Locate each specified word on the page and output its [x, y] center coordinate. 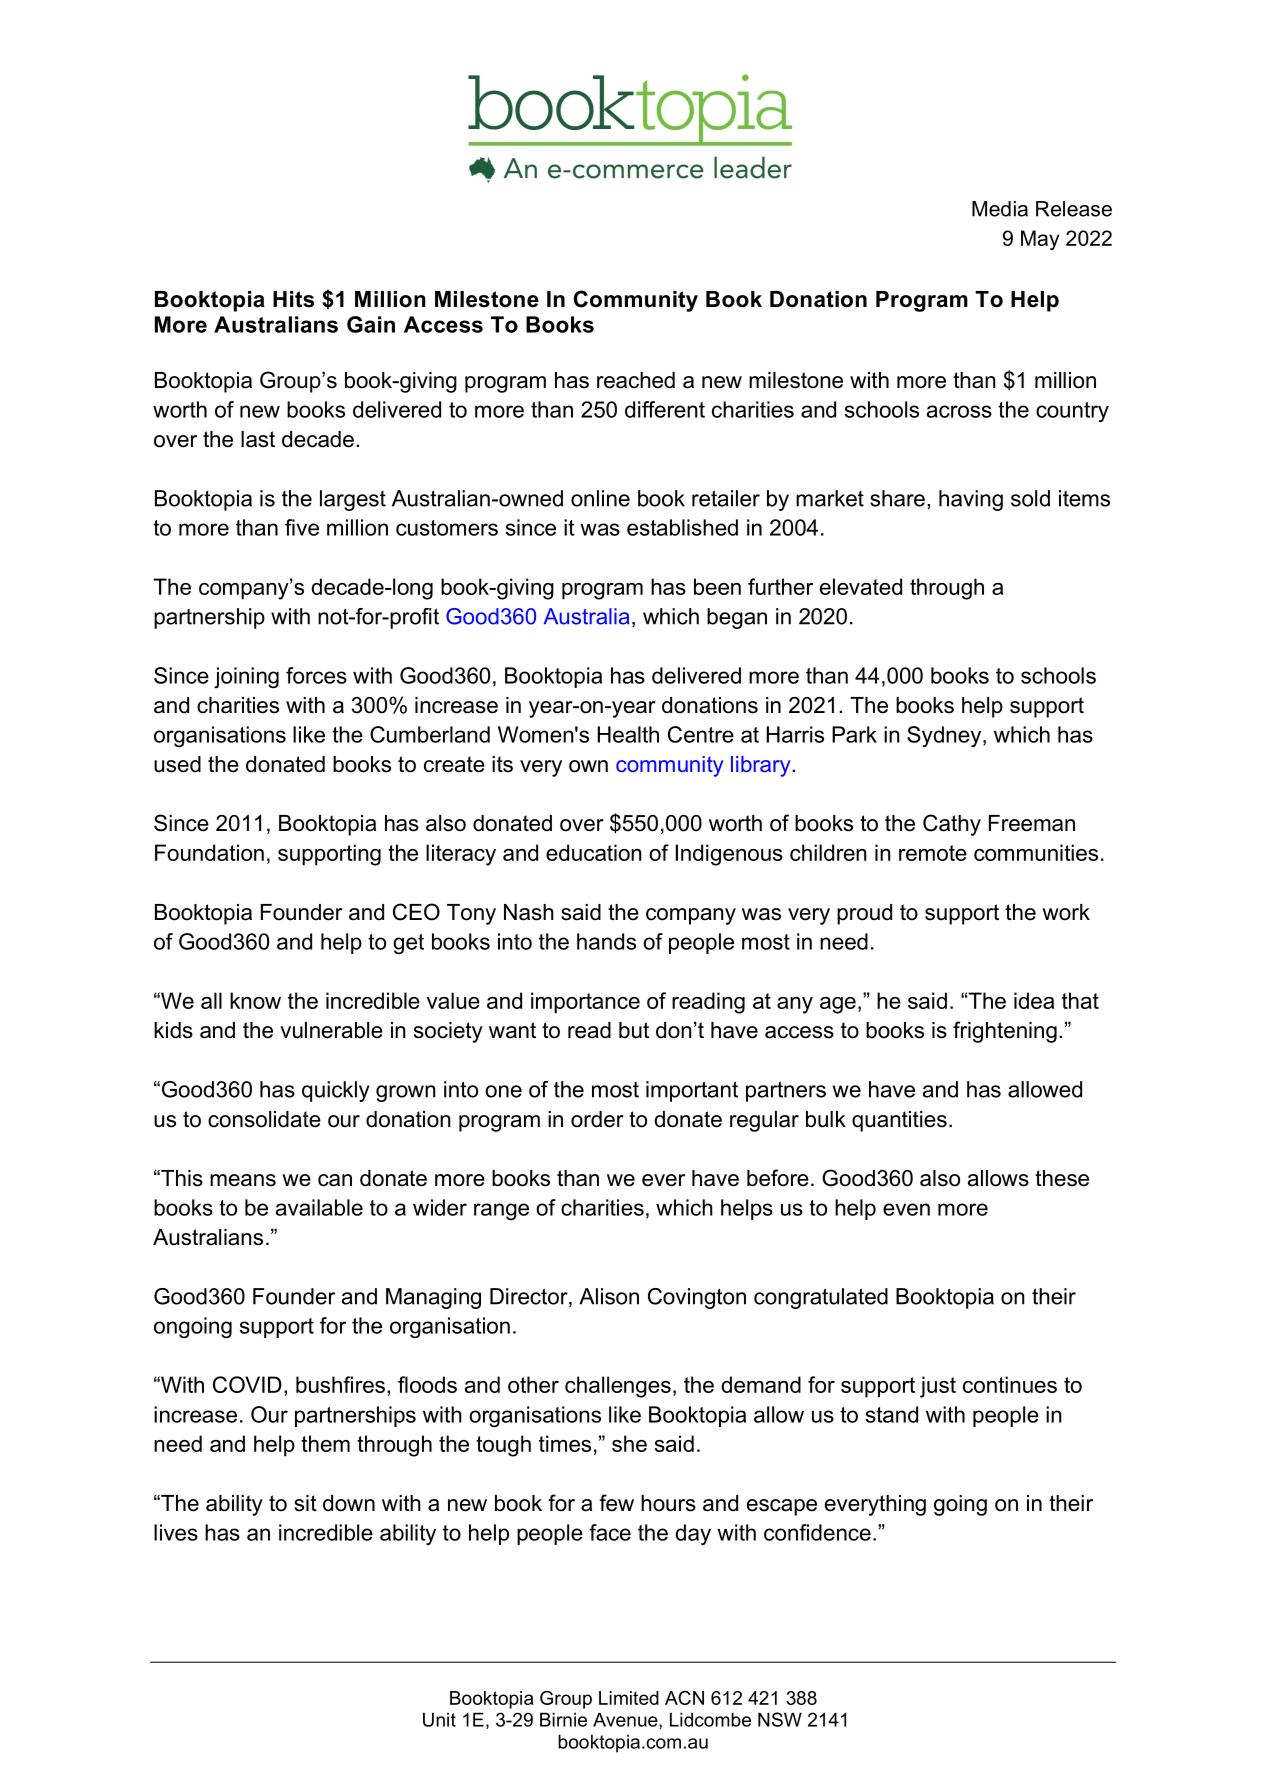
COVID [247, 1384]
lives [176, 1532]
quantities [899, 1121]
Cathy [952, 825]
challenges [618, 1387]
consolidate [264, 1119]
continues [1010, 1384]
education [594, 852]
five [302, 527]
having [971, 500]
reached [636, 380]
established [682, 527]
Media [1000, 209]
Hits [293, 299]
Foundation [209, 852]
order [597, 1119]
